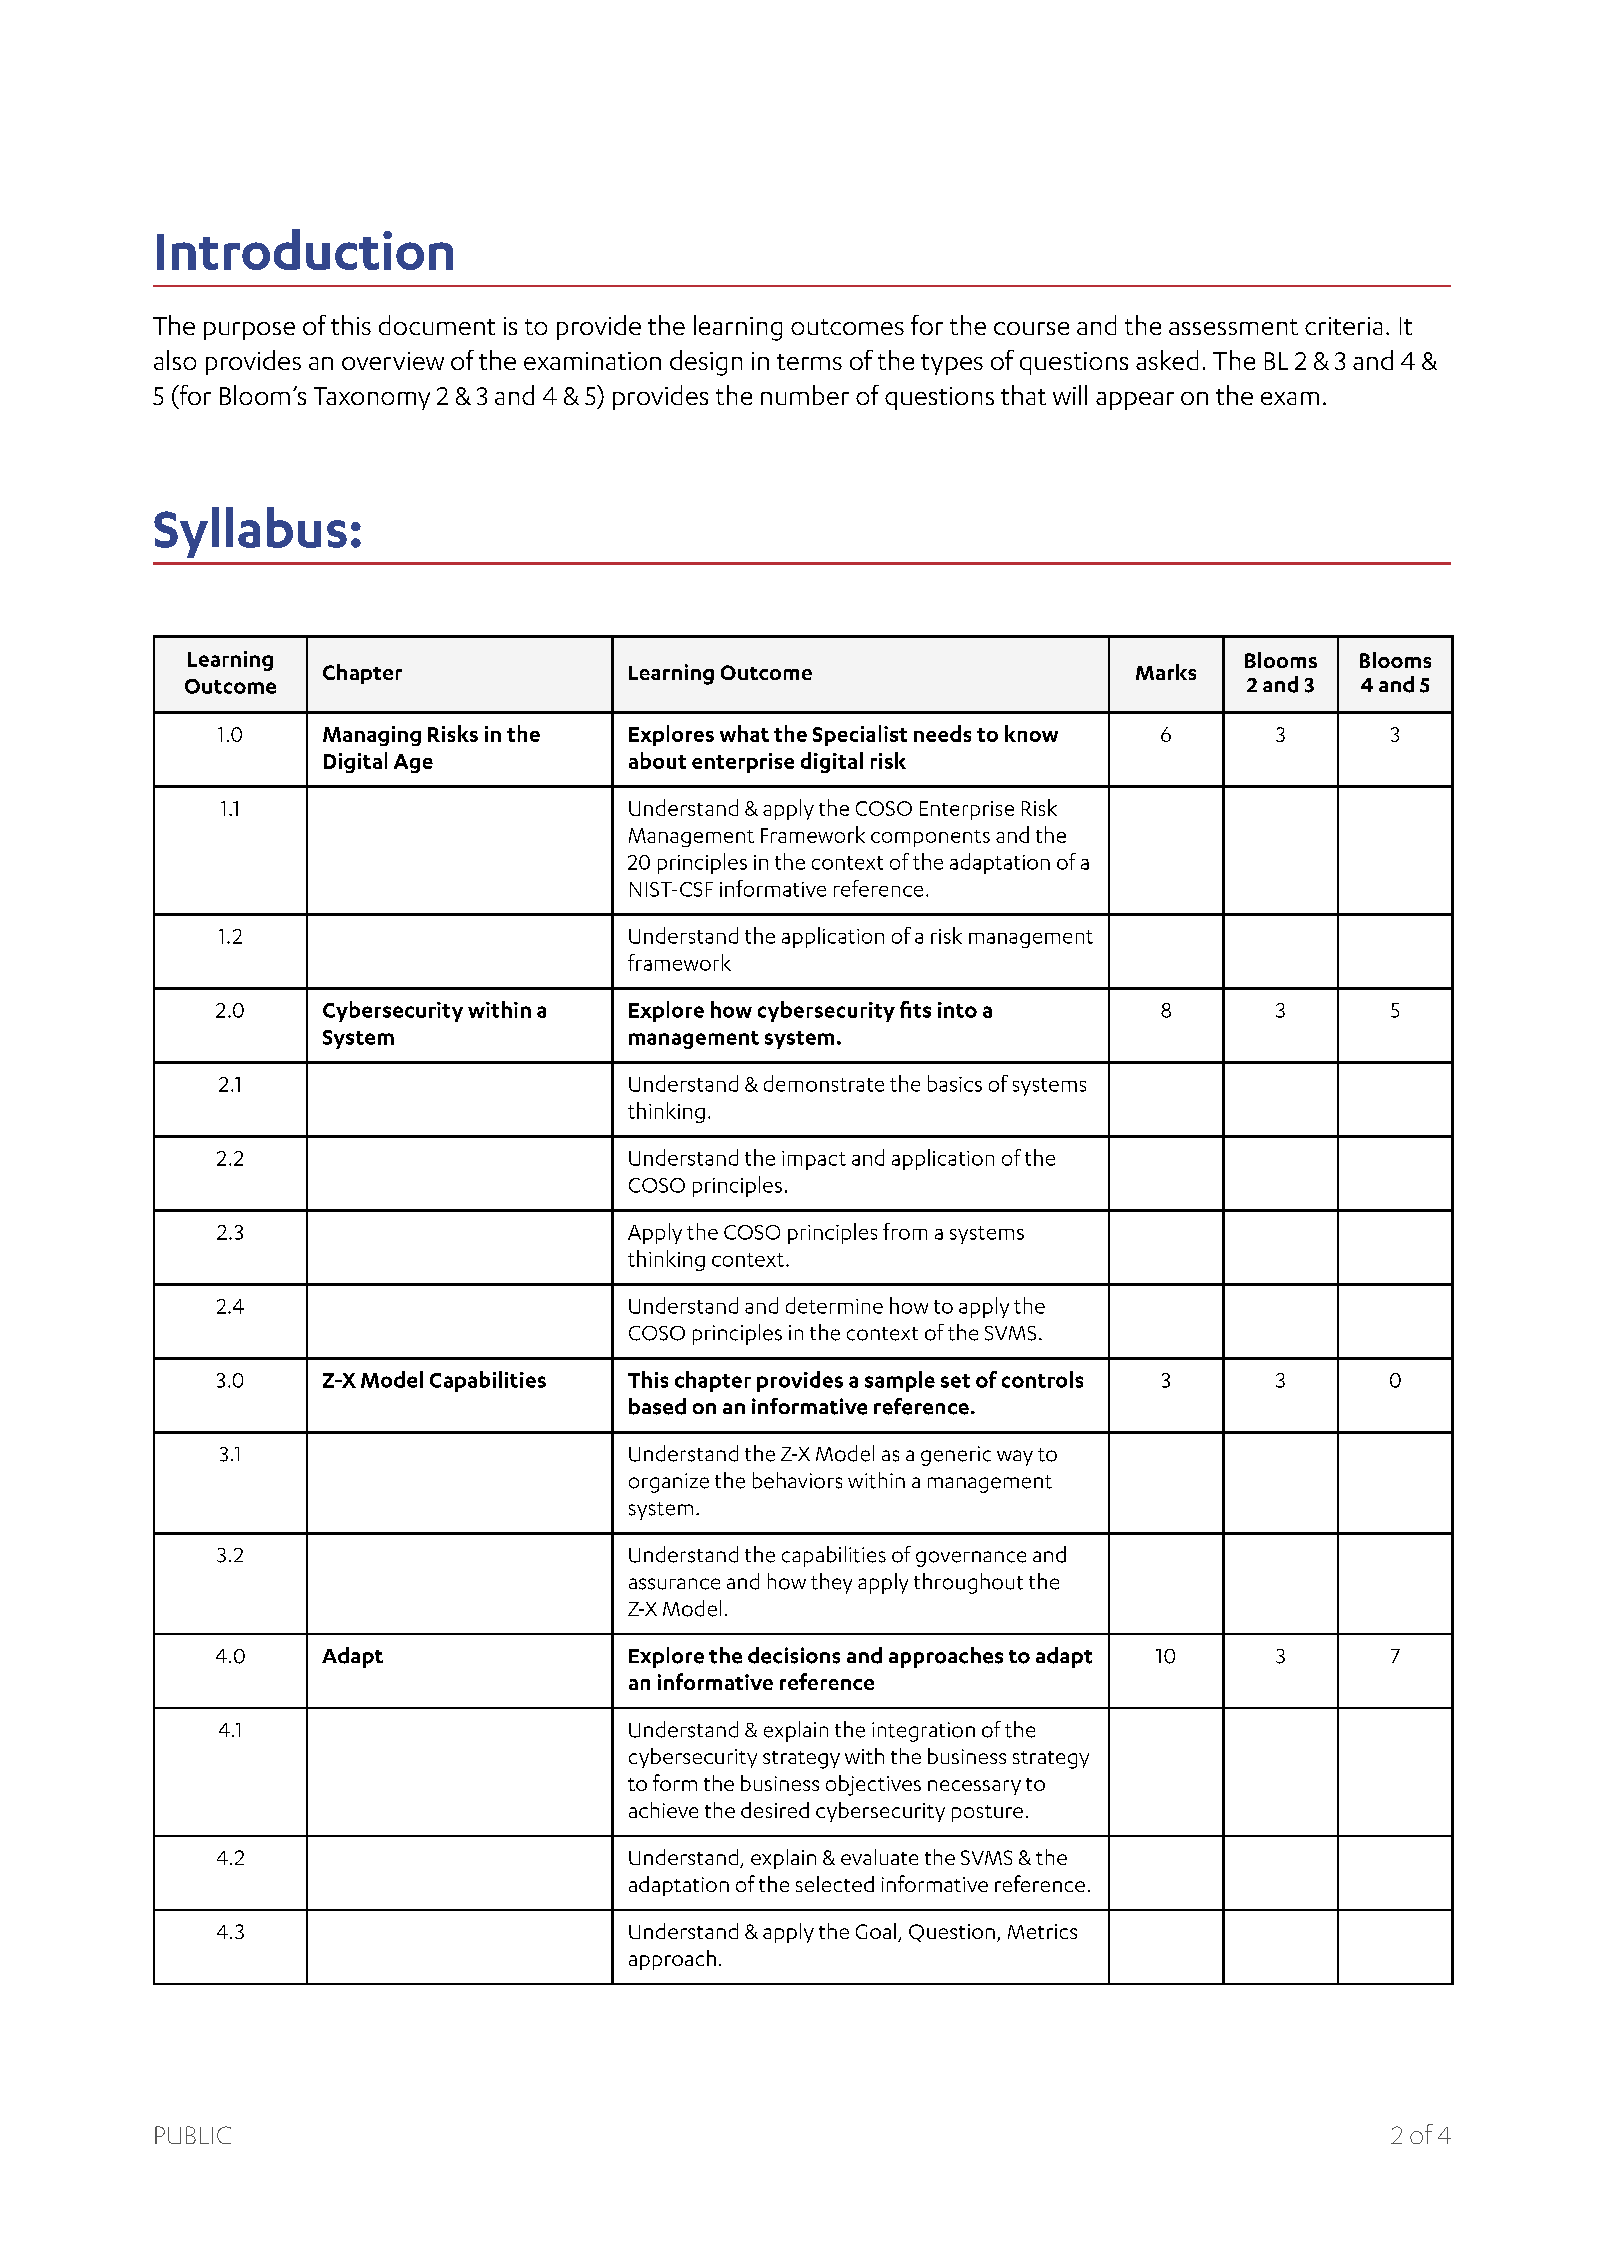  Describe the element at coordinates (968, 1583) in the screenshot. I see `throughout` at that location.
